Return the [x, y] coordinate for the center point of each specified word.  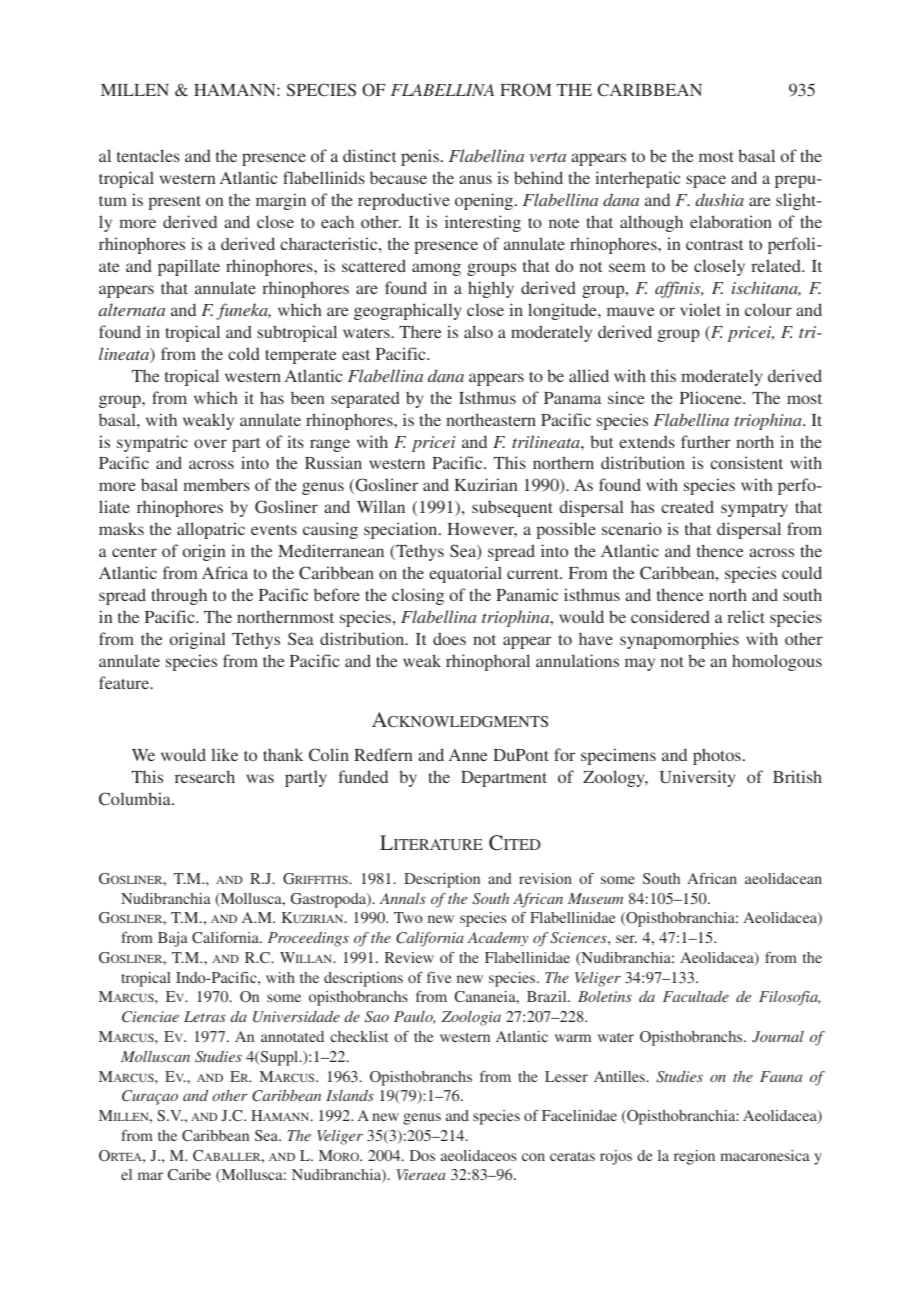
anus [475, 179]
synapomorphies [679, 640]
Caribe [189, 1174]
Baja [173, 939]
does [449, 638]
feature [125, 682]
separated [365, 400]
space [706, 181]
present [174, 203]
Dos [422, 1155]
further [706, 441]
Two [408, 917]
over [210, 443]
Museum [595, 898]
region [694, 1157]
